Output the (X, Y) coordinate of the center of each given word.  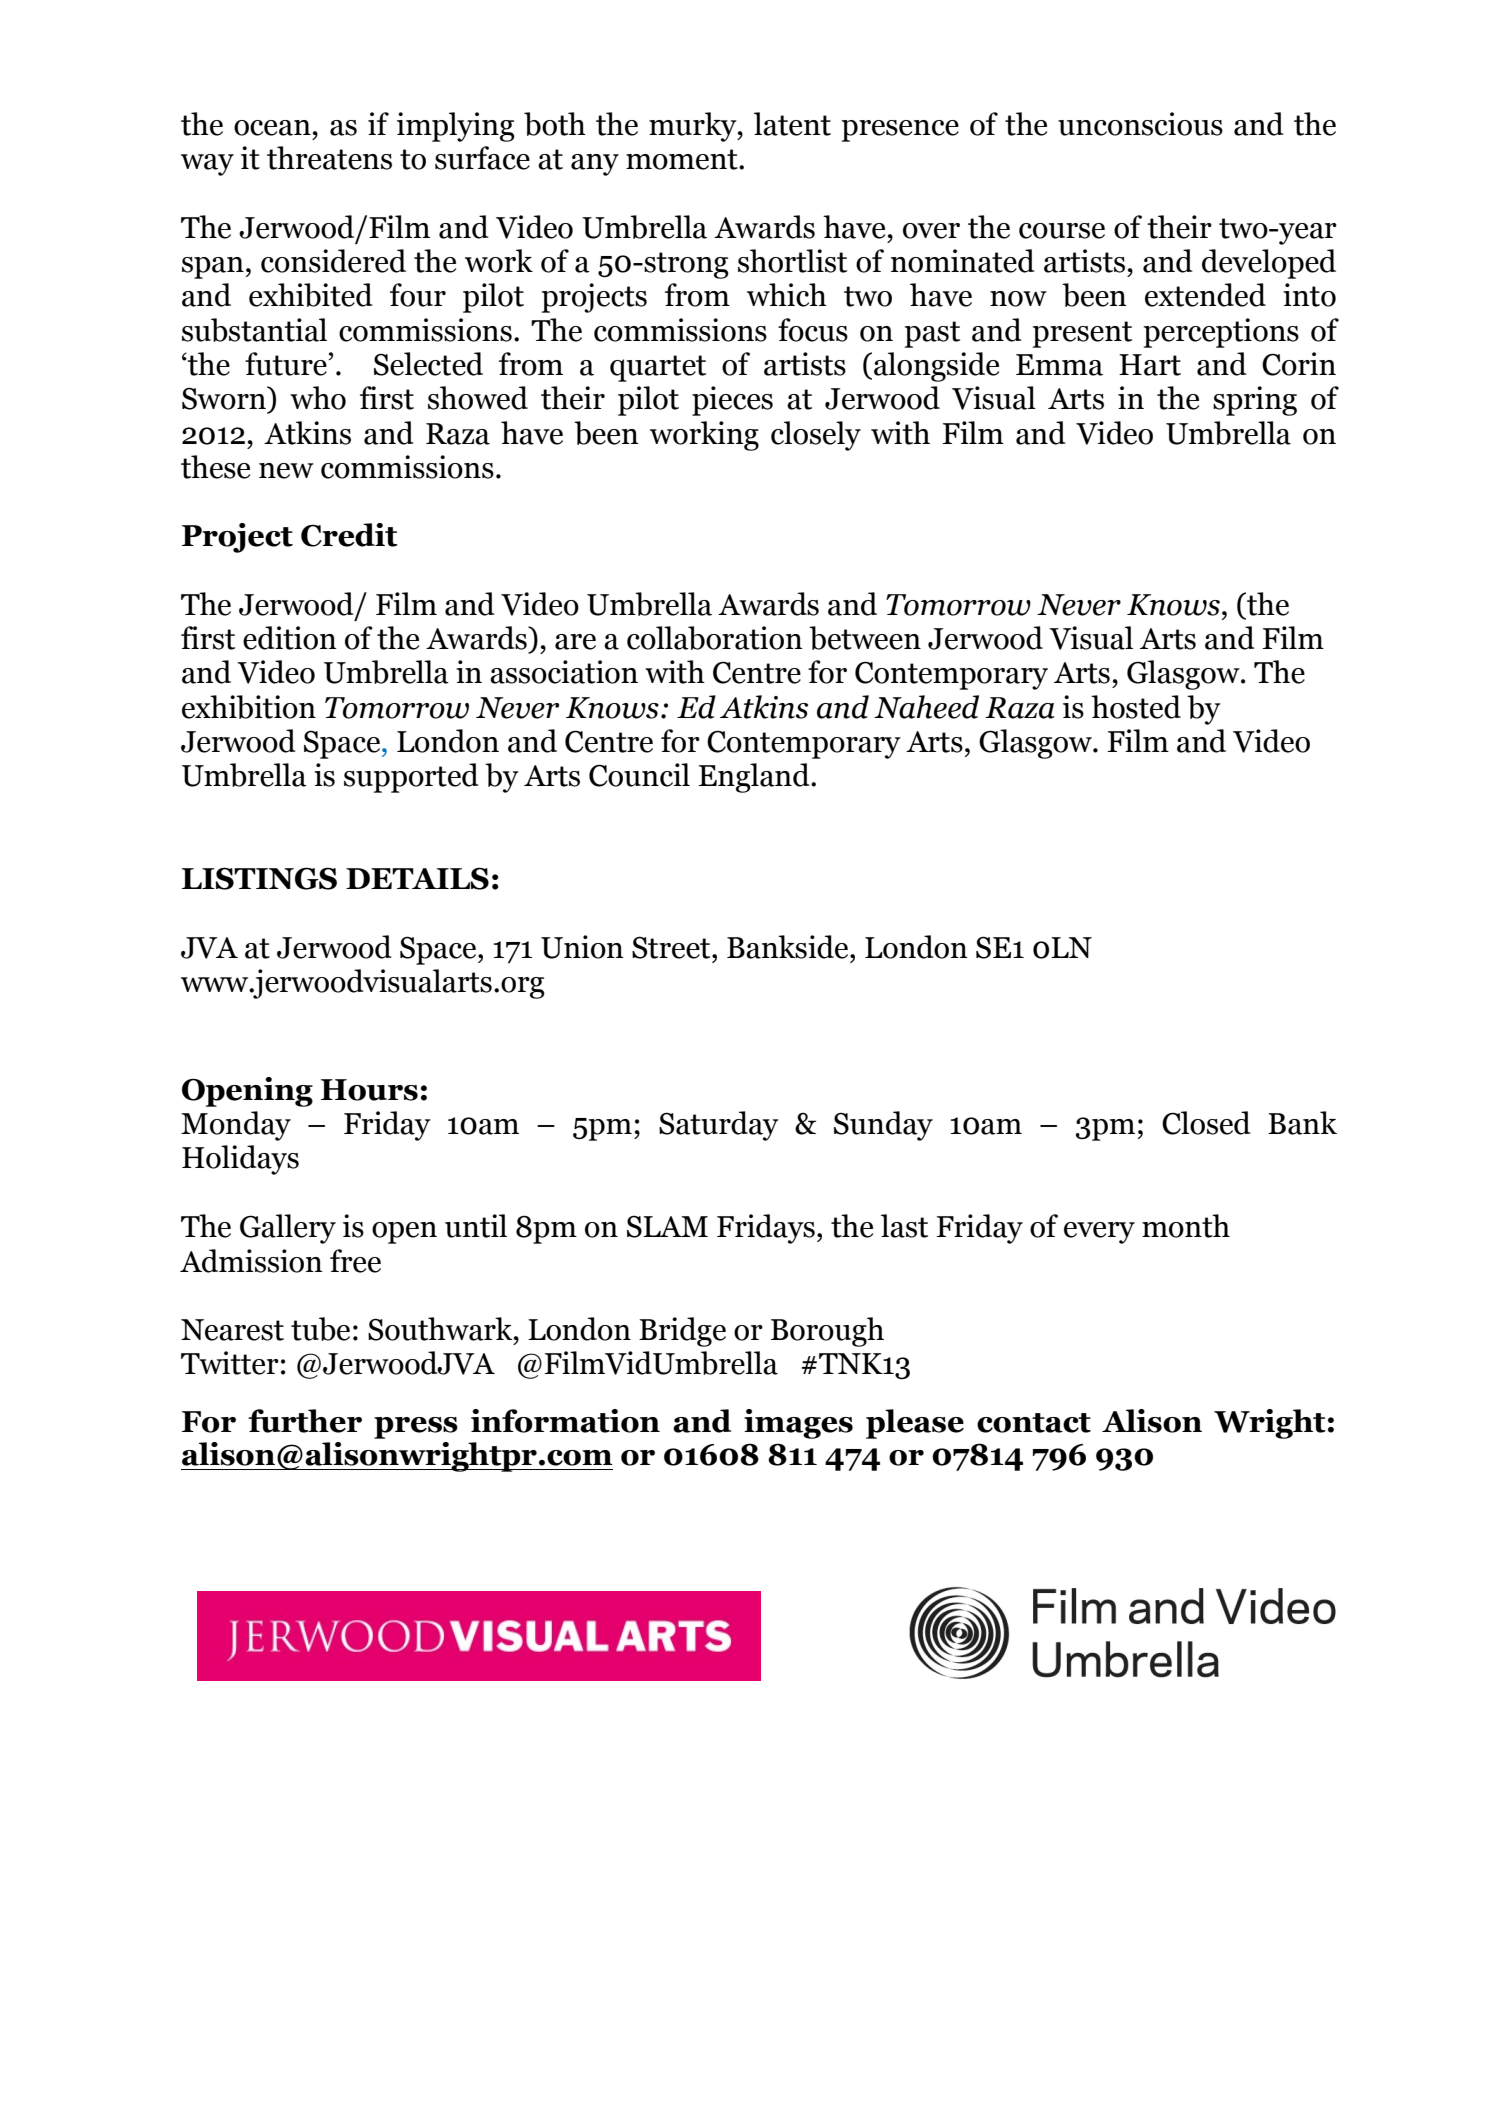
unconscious (1140, 124)
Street (672, 947)
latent (792, 124)
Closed (1206, 1123)
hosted (1136, 707)
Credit (349, 535)
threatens (329, 158)
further (305, 1421)
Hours (369, 1090)
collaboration (715, 638)
